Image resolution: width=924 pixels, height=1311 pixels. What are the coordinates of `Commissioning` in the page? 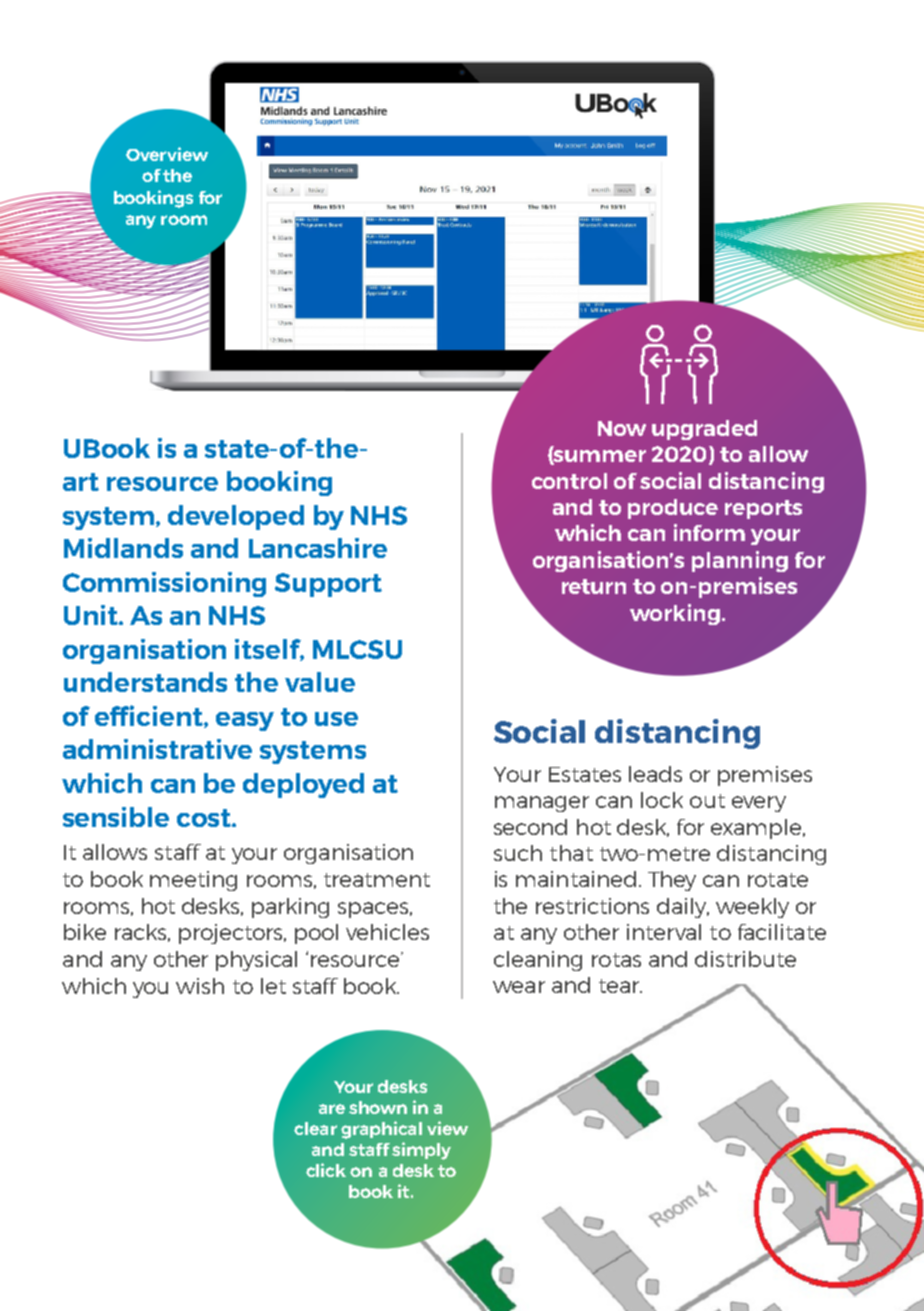 It's located at (164, 584).
